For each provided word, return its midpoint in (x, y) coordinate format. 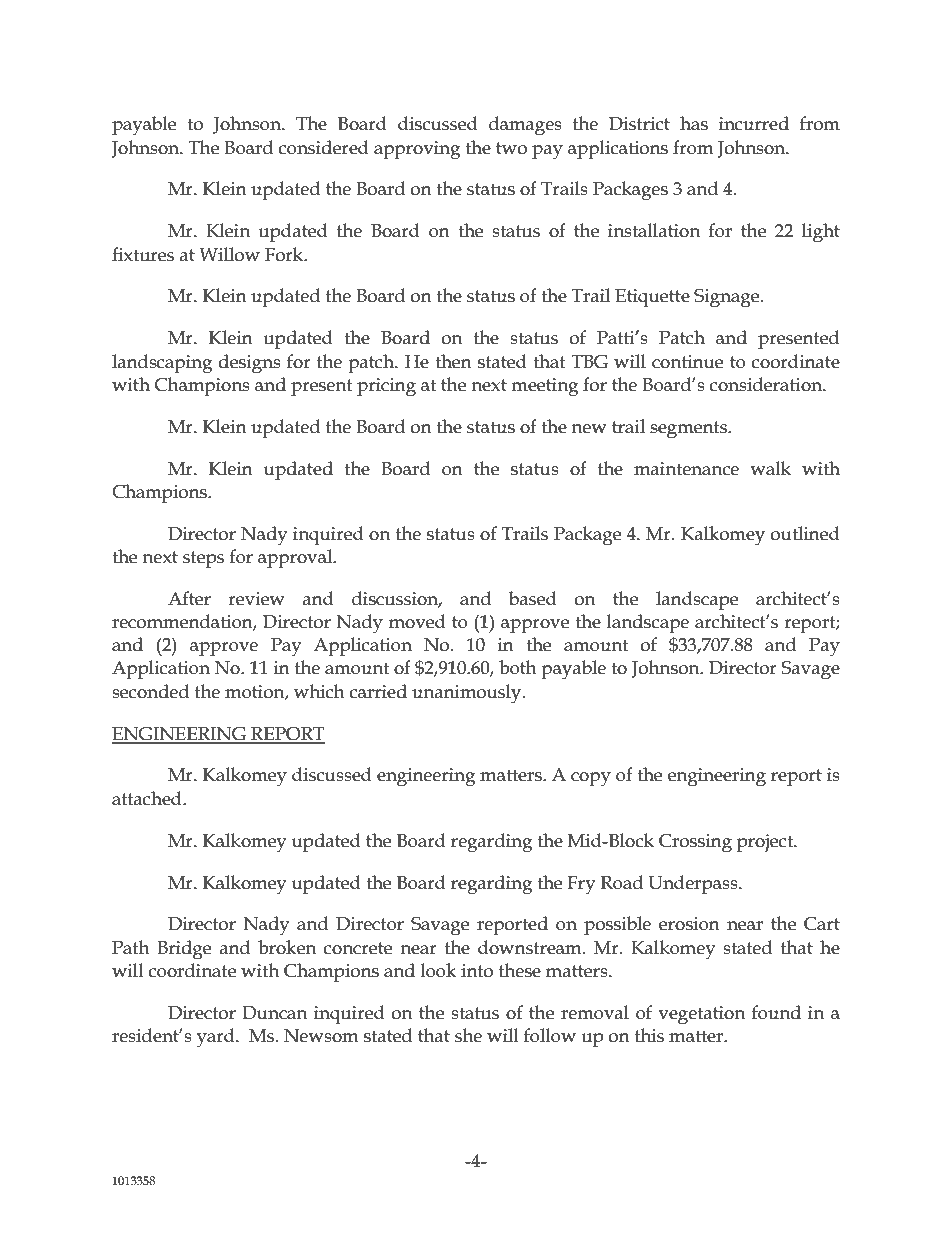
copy (591, 779)
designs (249, 364)
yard (217, 1038)
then (453, 361)
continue (687, 362)
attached (148, 798)
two (511, 148)
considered (324, 147)
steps (203, 559)
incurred (754, 123)
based (533, 598)
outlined (805, 533)
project (766, 843)
